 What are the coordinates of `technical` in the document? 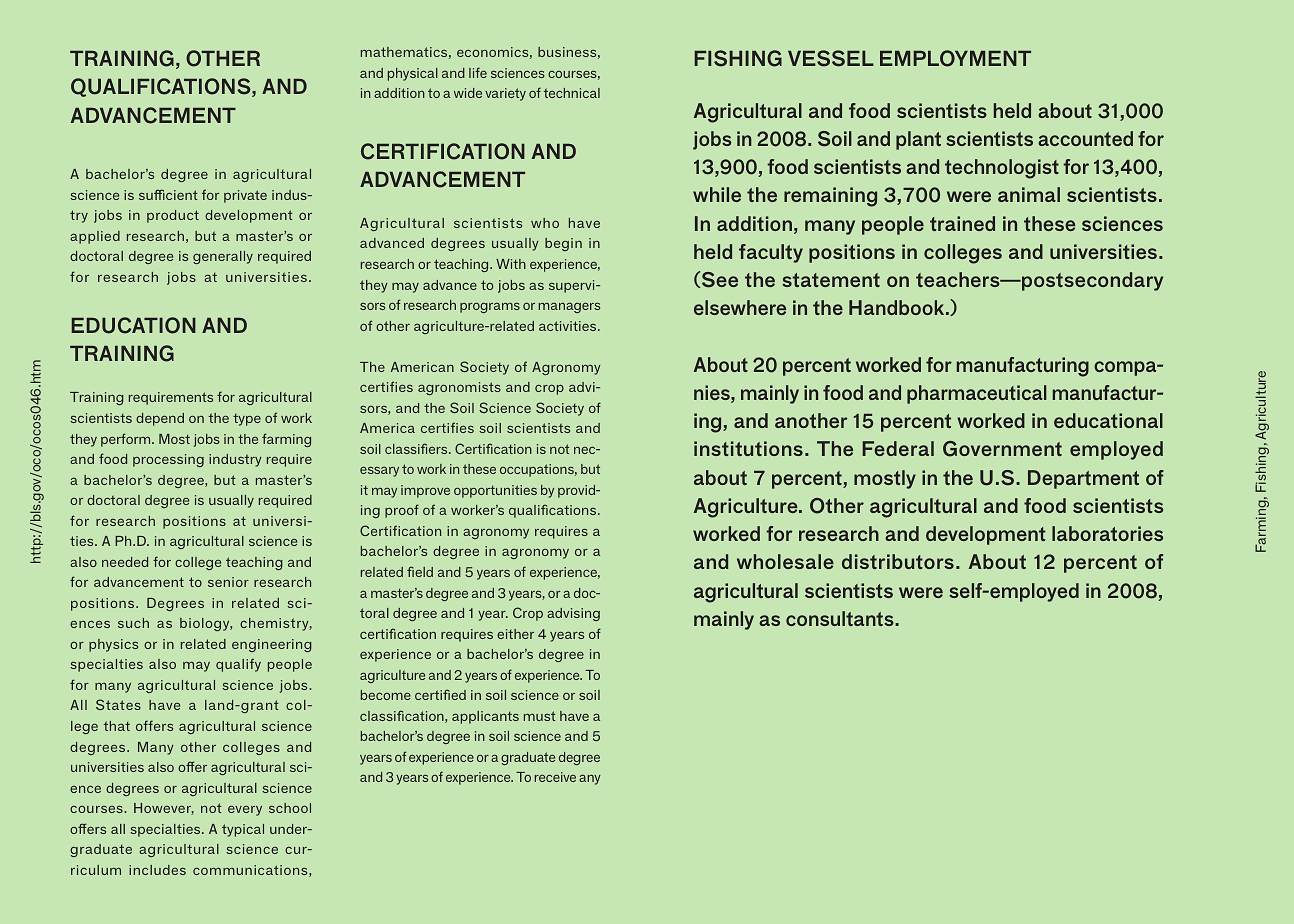 It's located at (572, 93).
